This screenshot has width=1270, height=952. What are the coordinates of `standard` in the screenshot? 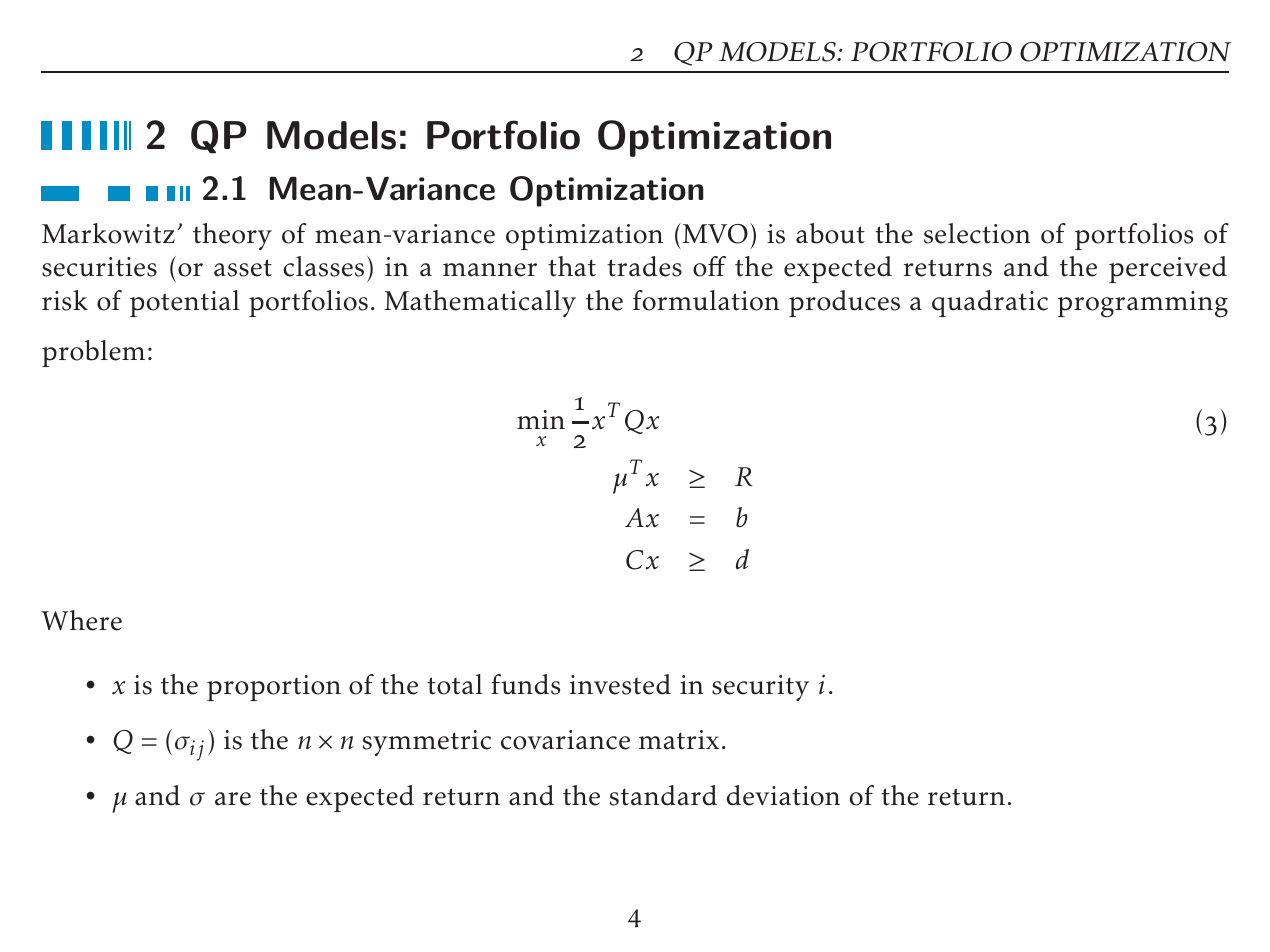 It's located at (663, 795).
